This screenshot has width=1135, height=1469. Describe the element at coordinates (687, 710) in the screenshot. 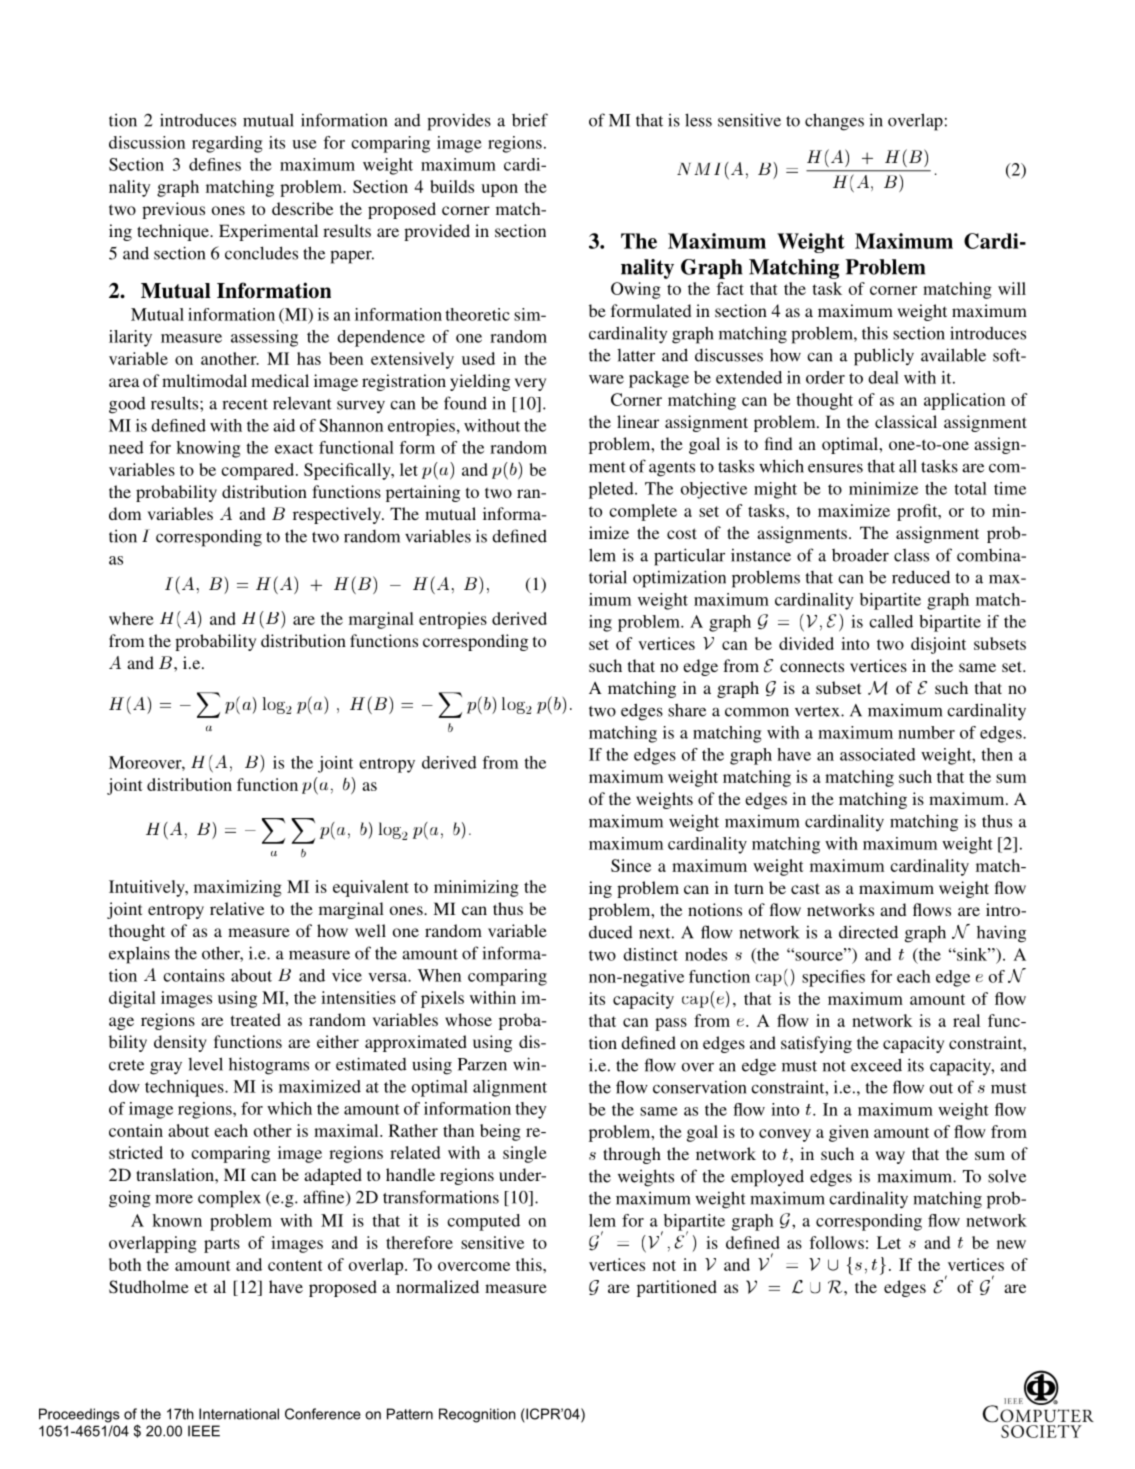

I see `share` at that location.
